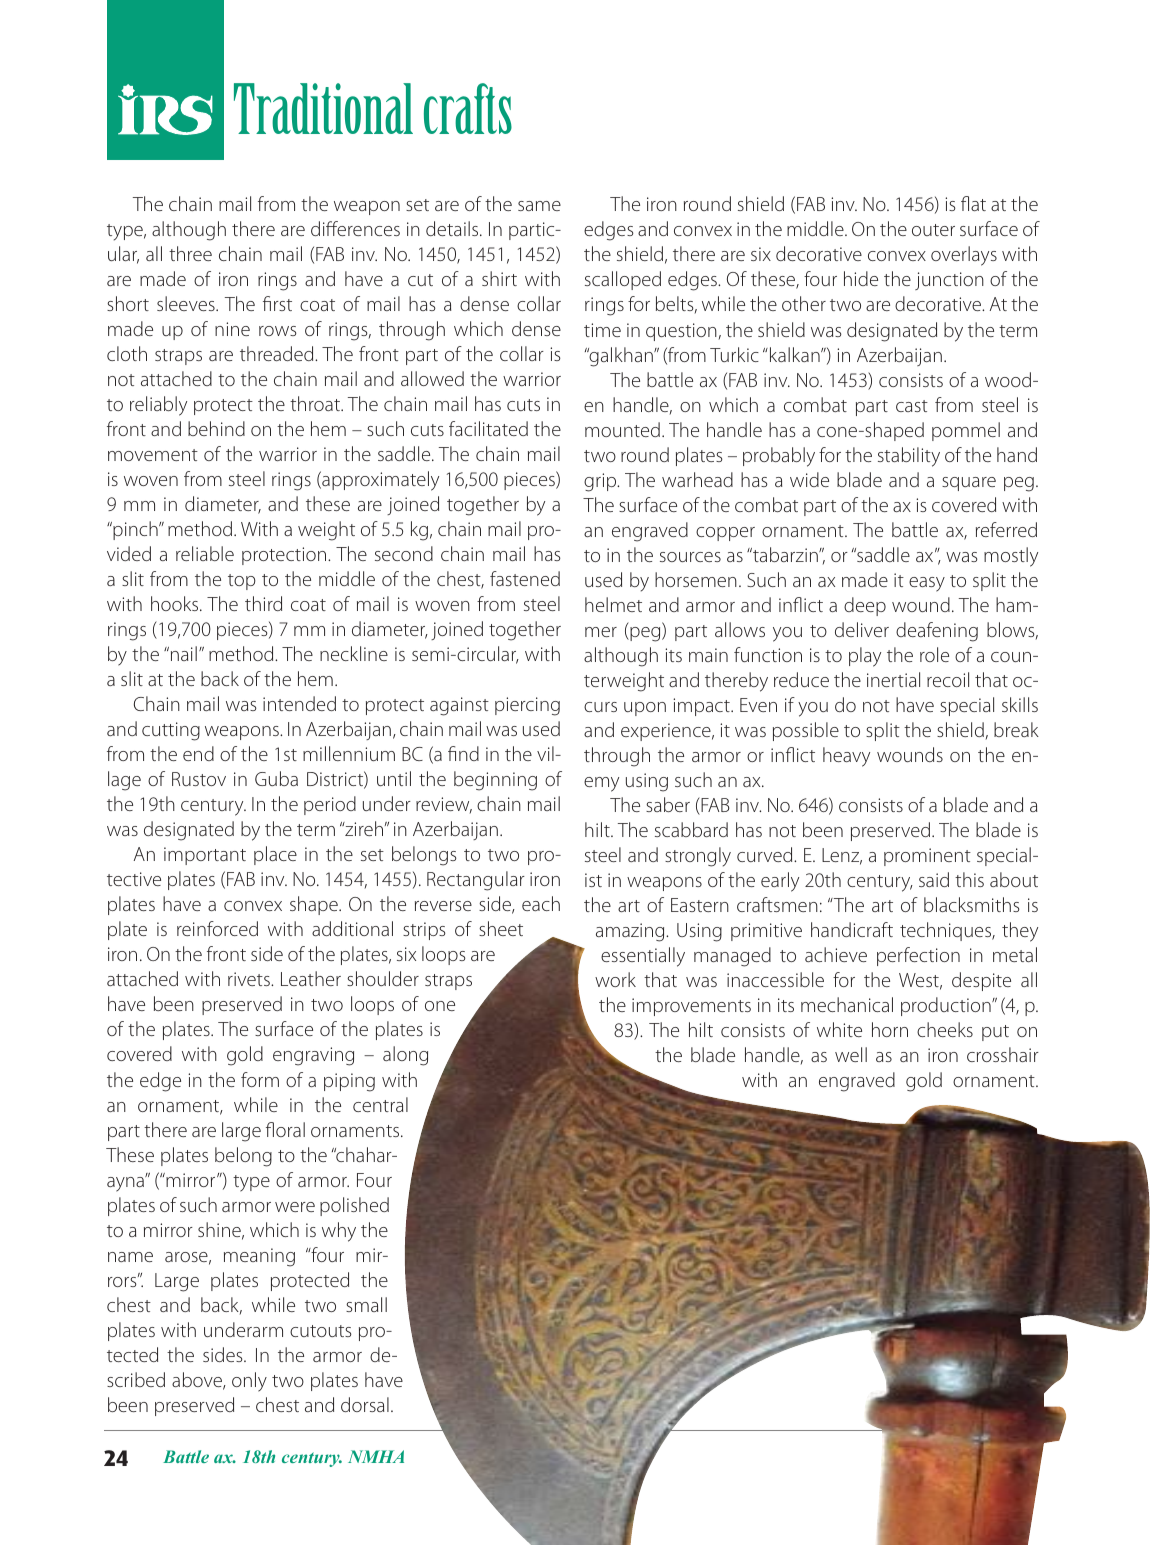 The height and width of the screenshot is (1545, 1172). Describe the element at coordinates (323, 108) in the screenshot. I see `Traditional` at that location.
